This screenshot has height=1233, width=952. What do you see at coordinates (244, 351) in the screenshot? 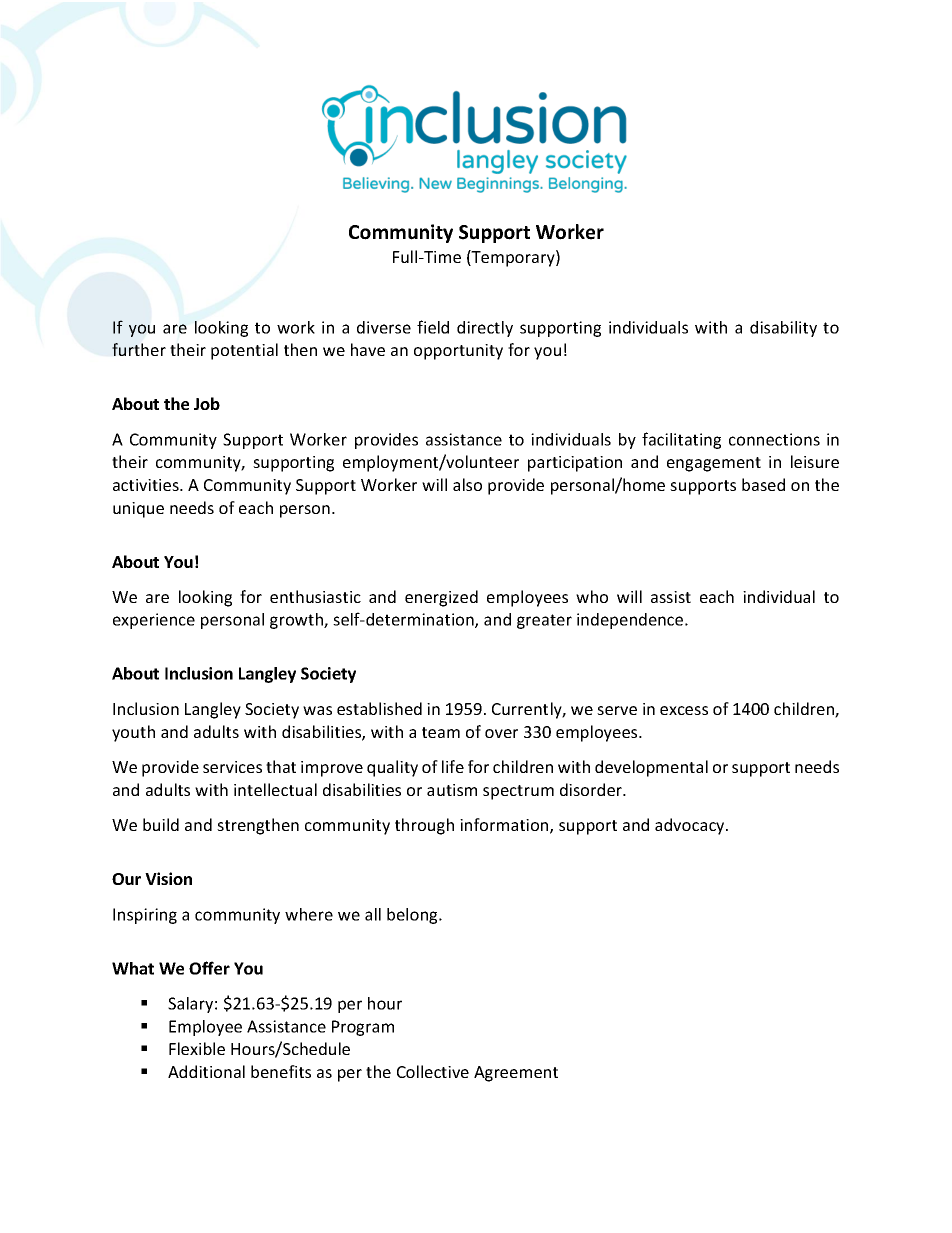
I see `potential` at bounding box center [244, 351].
